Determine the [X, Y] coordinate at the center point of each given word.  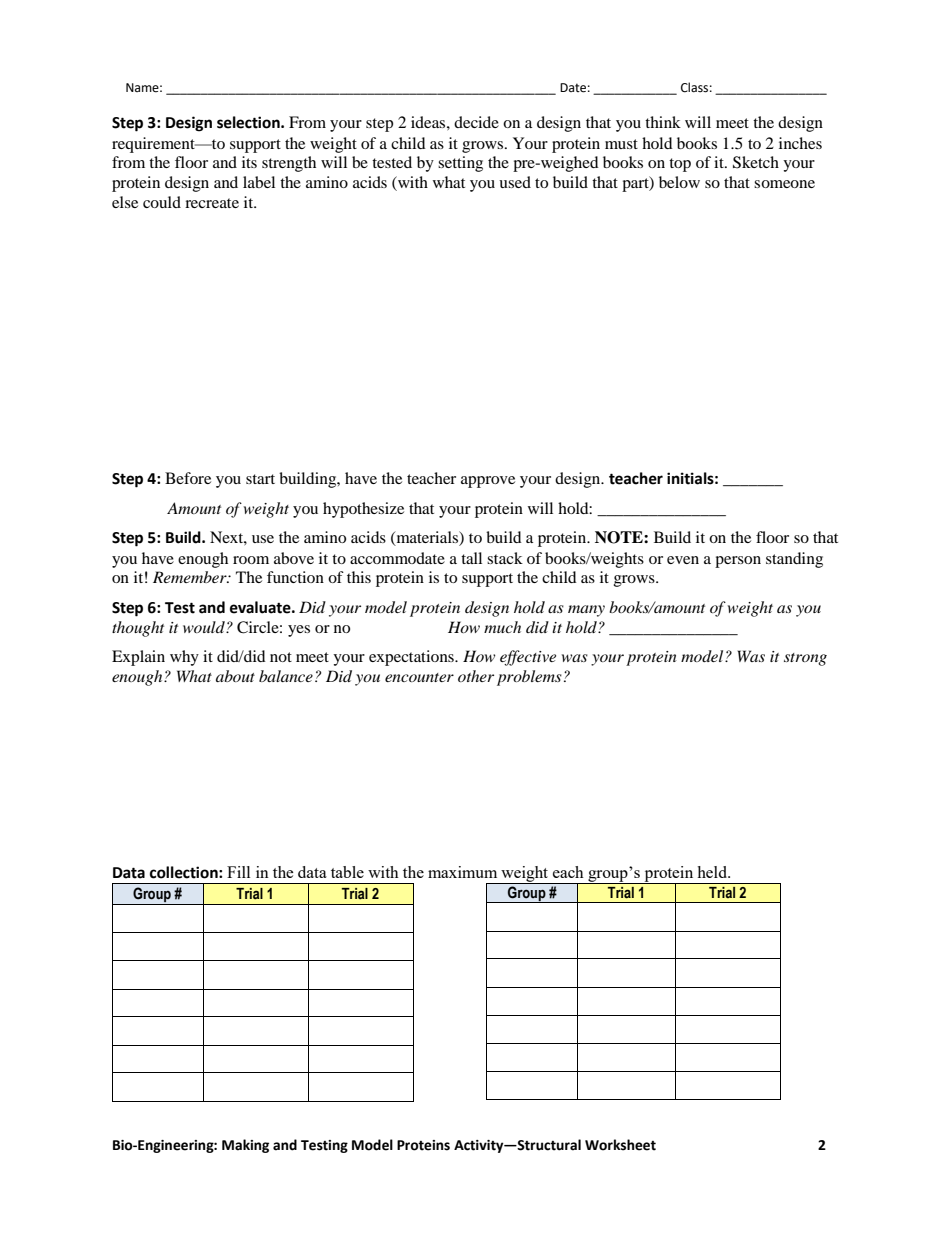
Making [245, 1146]
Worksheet [620, 1145]
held [713, 872]
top [680, 165]
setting [460, 164]
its [249, 162]
